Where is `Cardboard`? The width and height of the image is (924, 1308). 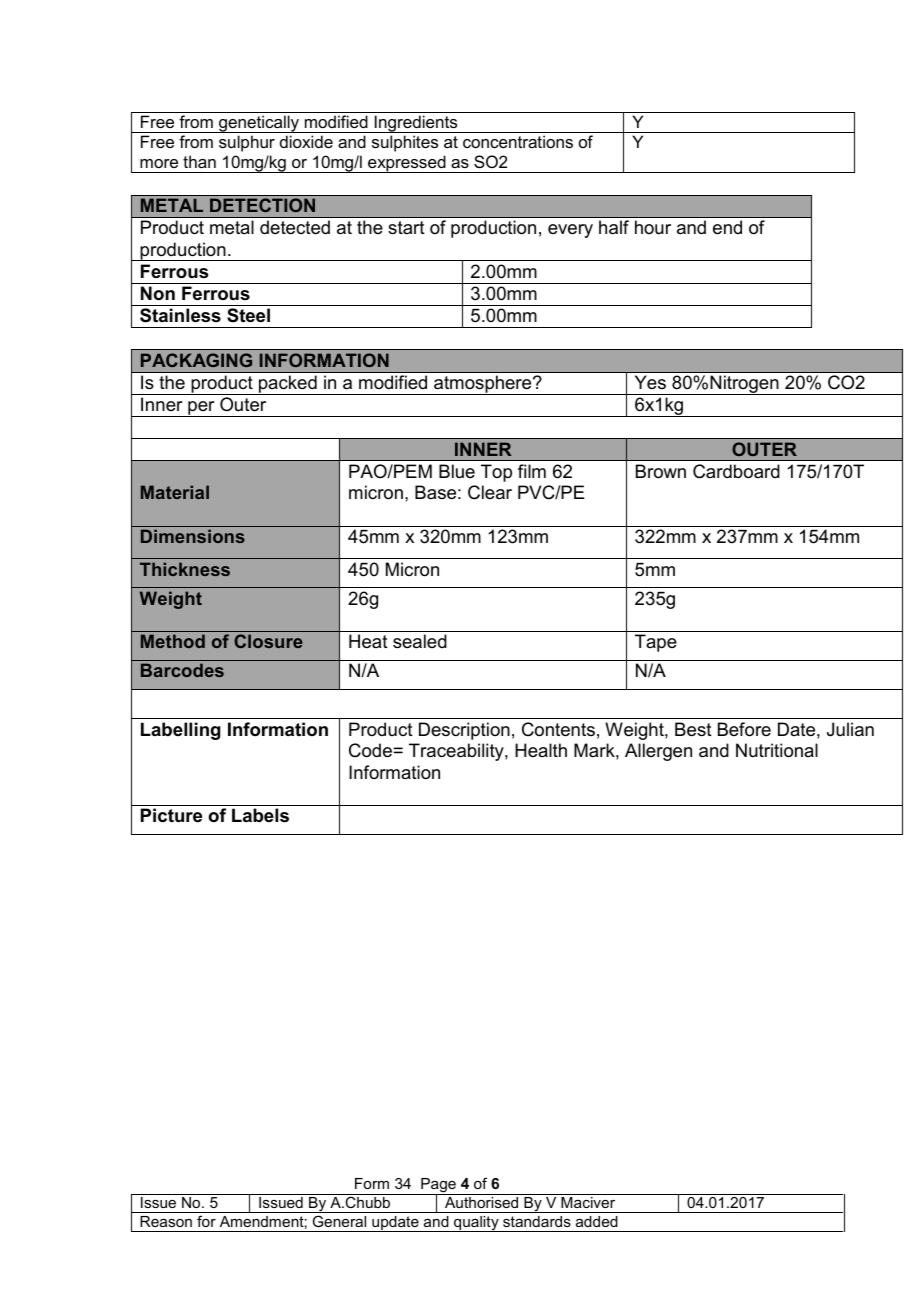 Cardboard is located at coordinates (736, 471).
